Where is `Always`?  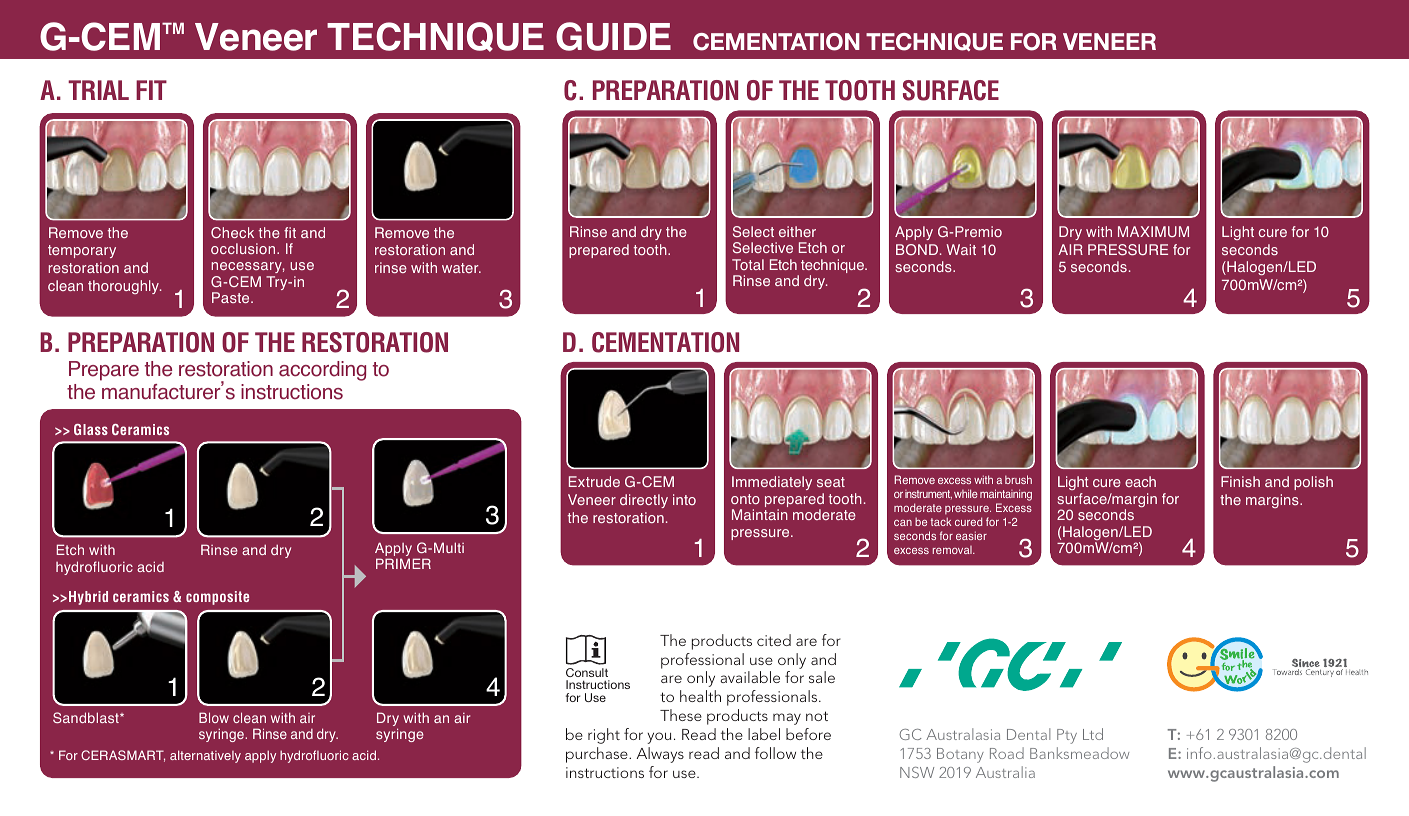 Always is located at coordinates (660, 755).
